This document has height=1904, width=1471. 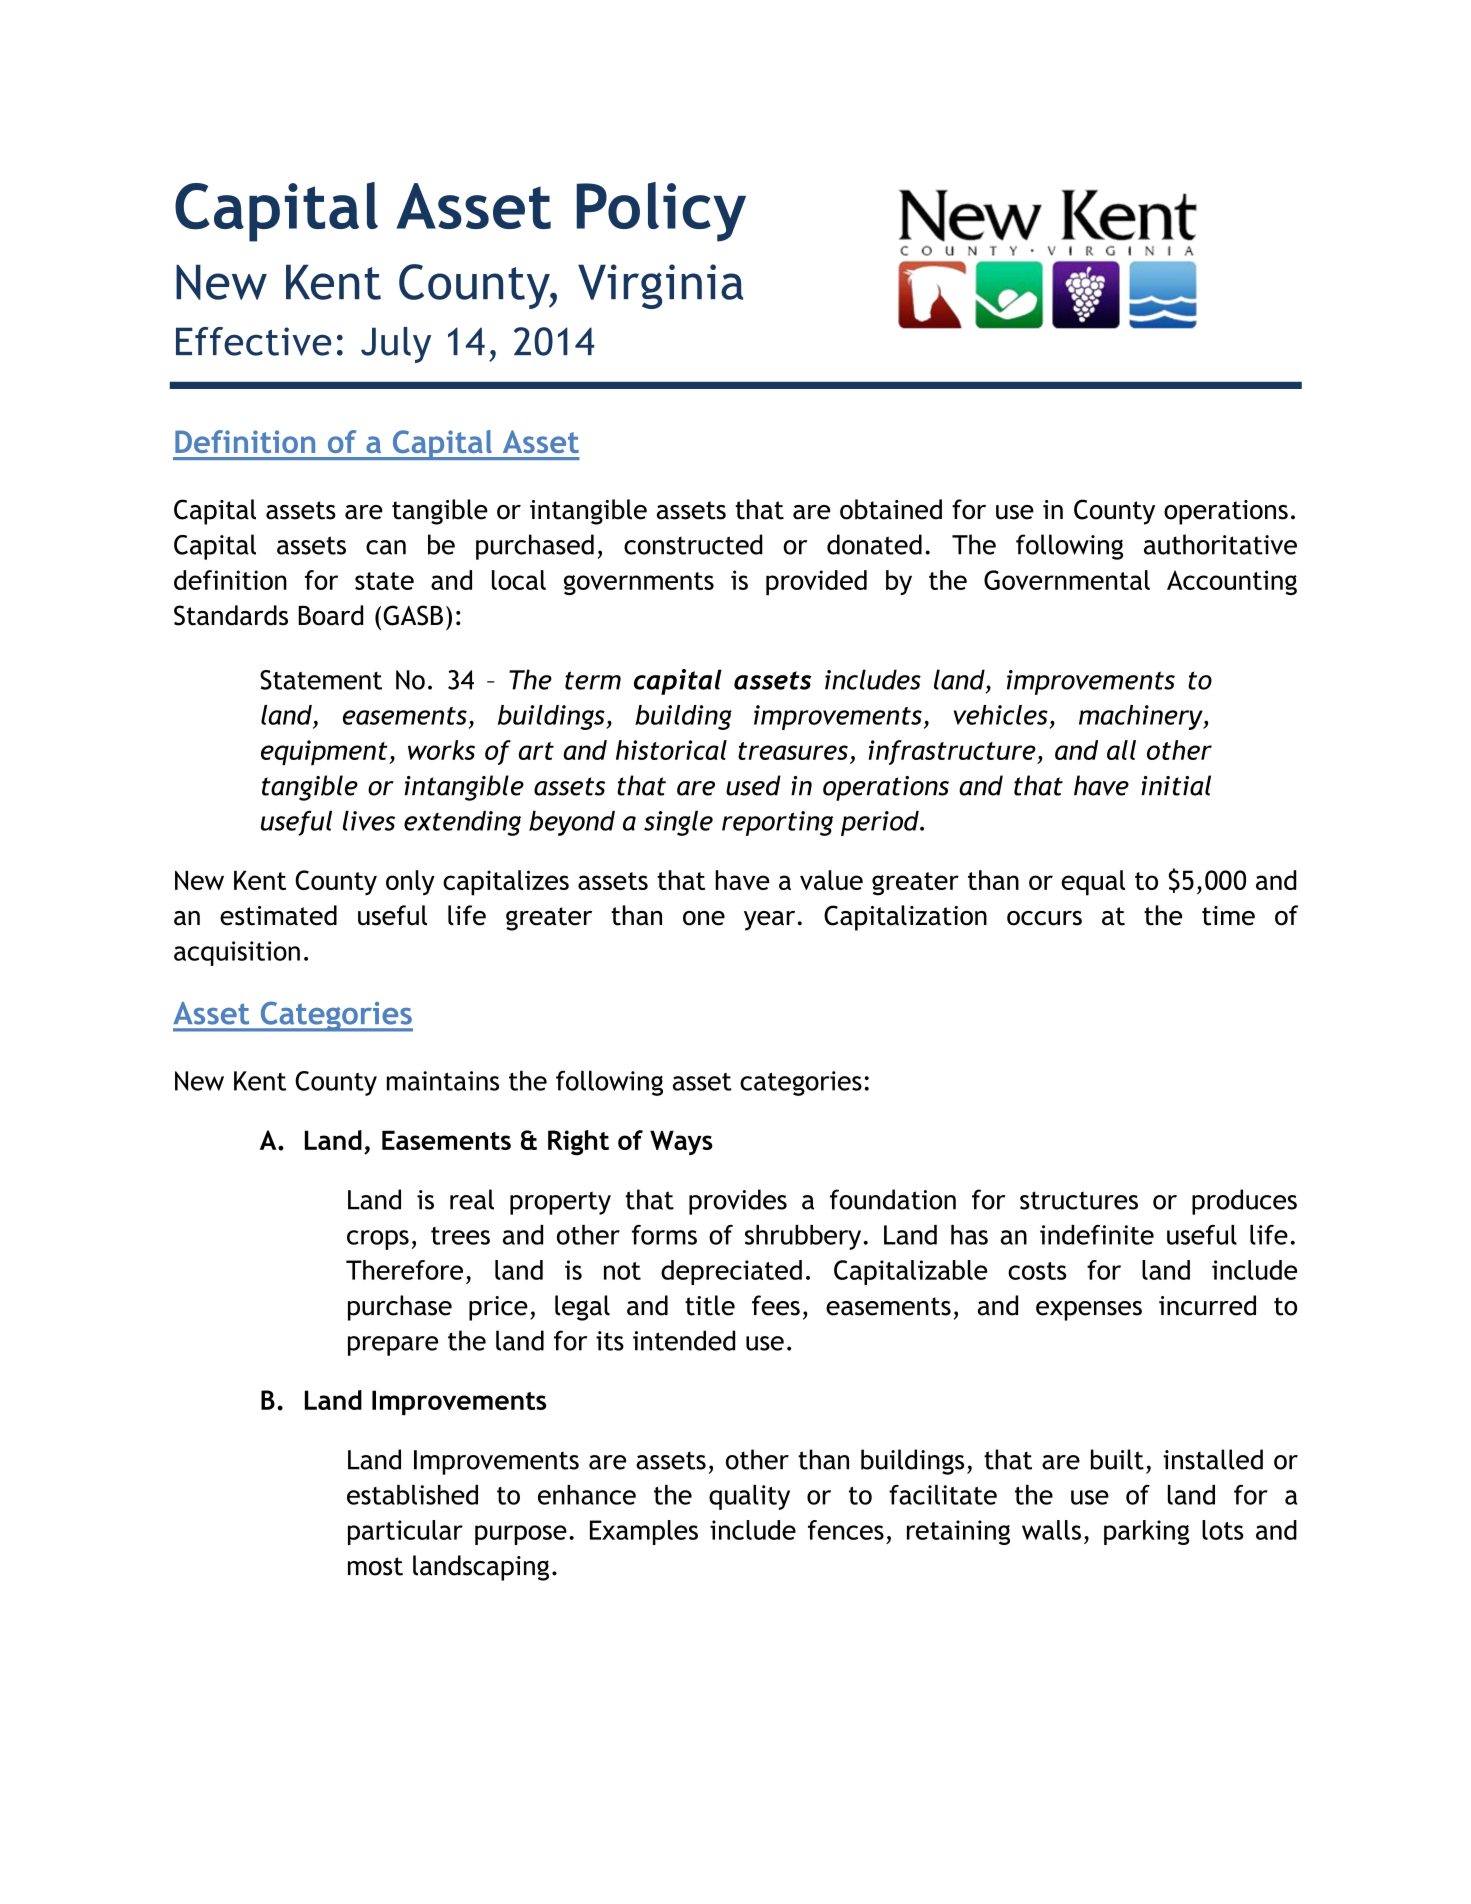 What do you see at coordinates (404, 1270) in the document?
I see `Therefore` at bounding box center [404, 1270].
